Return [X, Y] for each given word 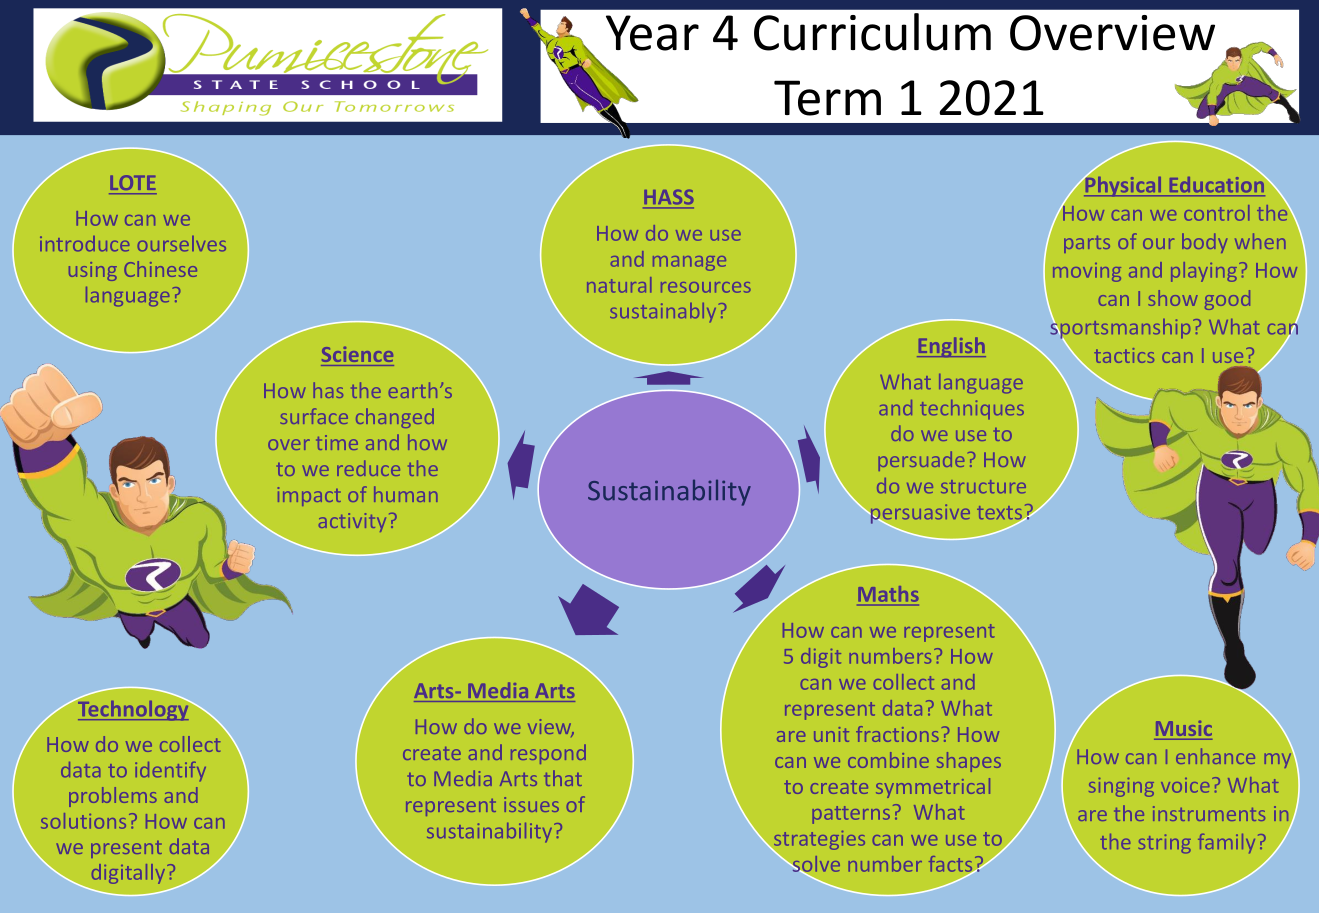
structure [983, 486]
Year [652, 33]
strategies [818, 842]
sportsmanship [1120, 328]
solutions [83, 821]
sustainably [663, 312]
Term [827, 98]
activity [352, 522]
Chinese [160, 269]
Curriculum [872, 32]
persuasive [919, 515]
